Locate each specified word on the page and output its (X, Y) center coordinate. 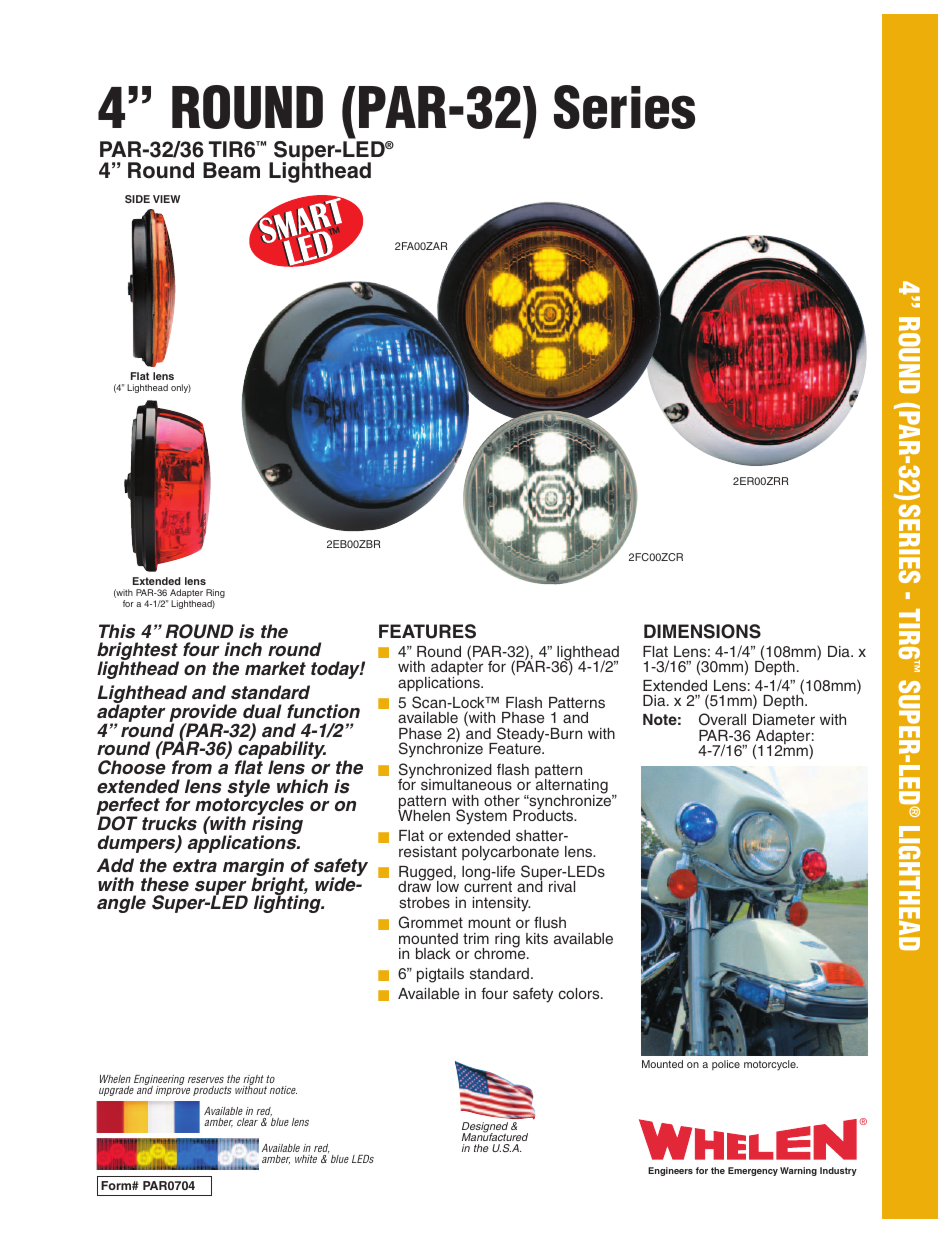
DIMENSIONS (702, 631)
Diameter (784, 719)
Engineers (670, 1171)
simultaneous (466, 784)
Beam (231, 170)
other (502, 800)
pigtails (440, 975)
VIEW (166, 199)
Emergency (753, 1171)
